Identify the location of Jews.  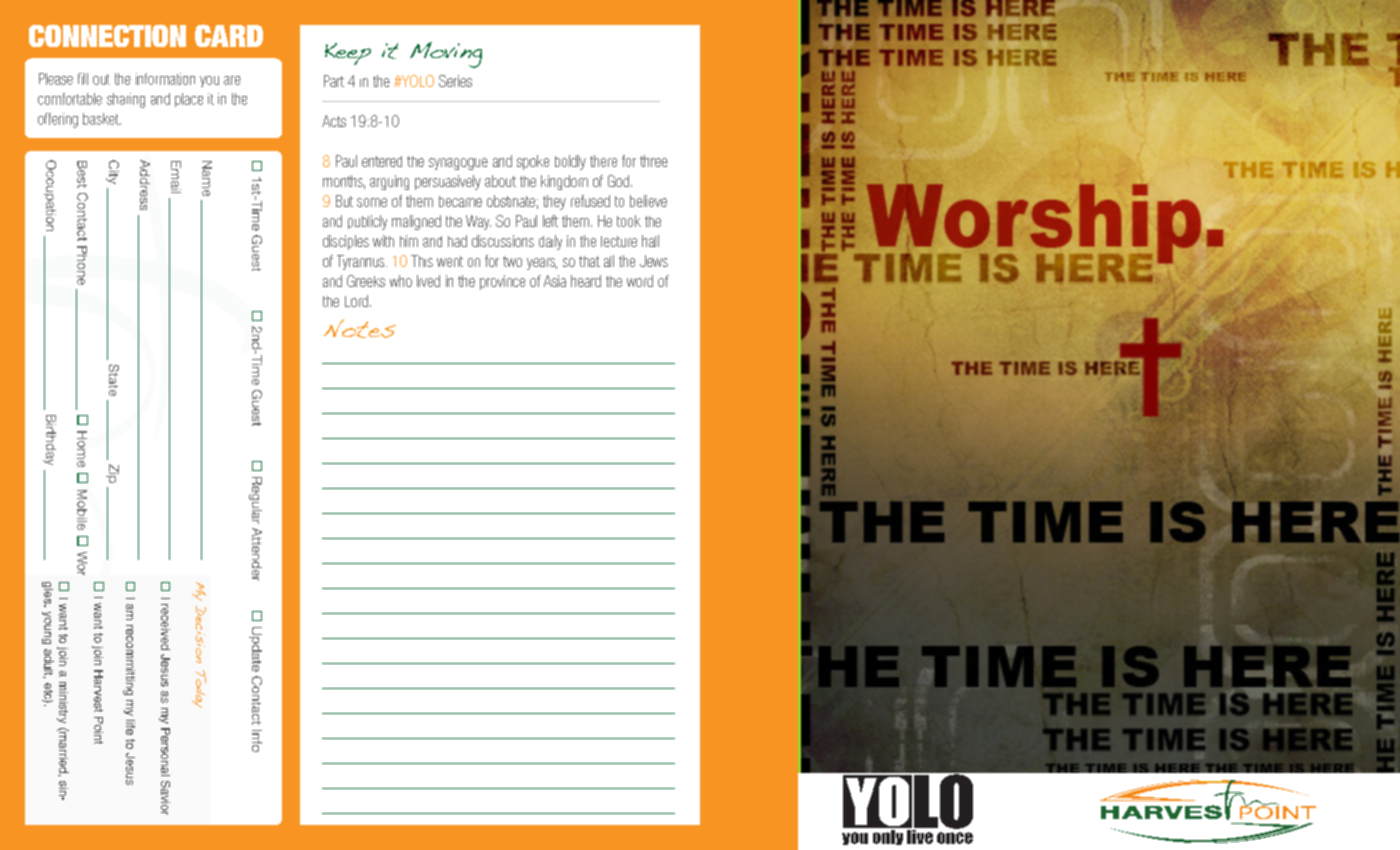
(654, 261).
